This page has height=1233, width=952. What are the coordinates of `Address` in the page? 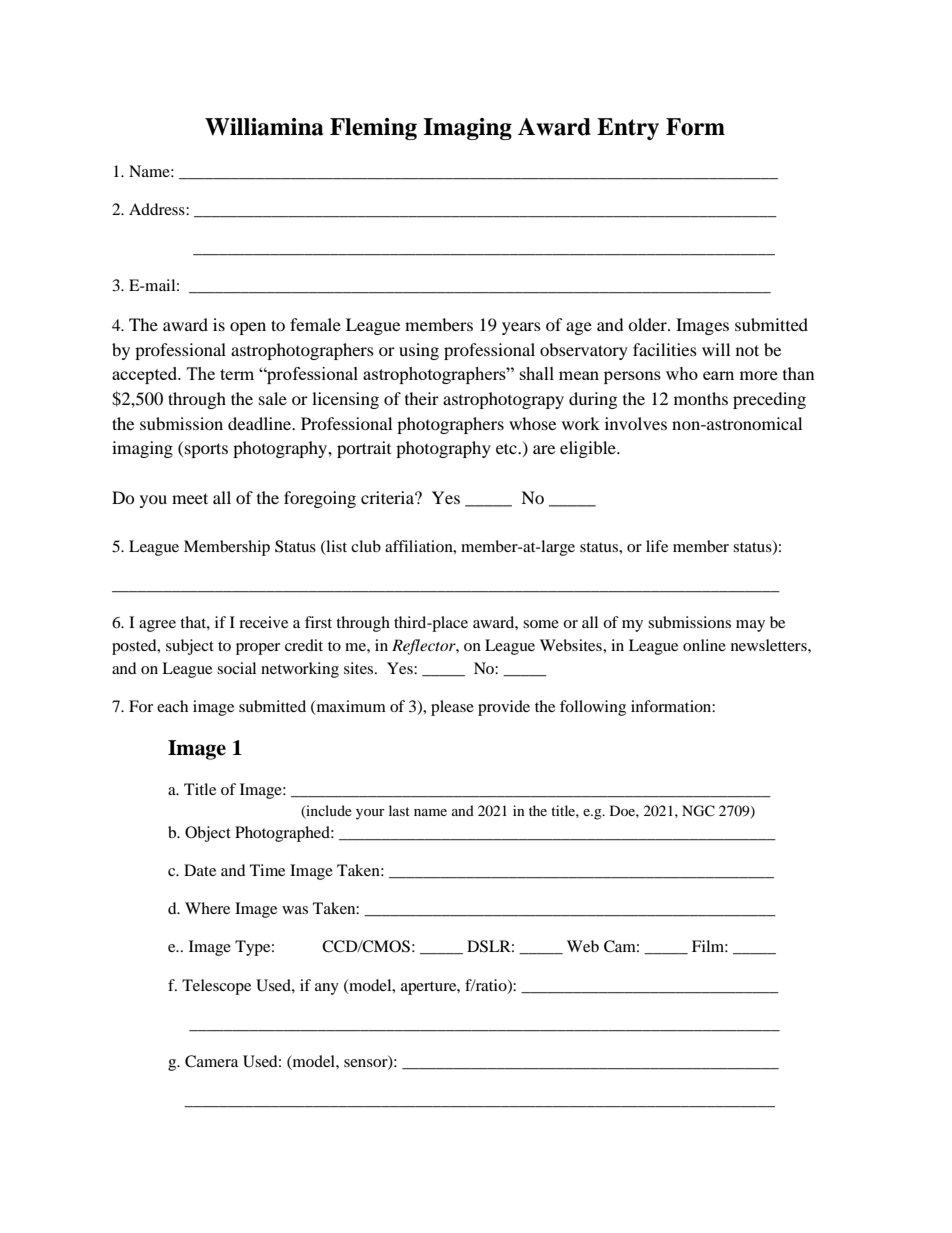 It's located at (158, 209).
